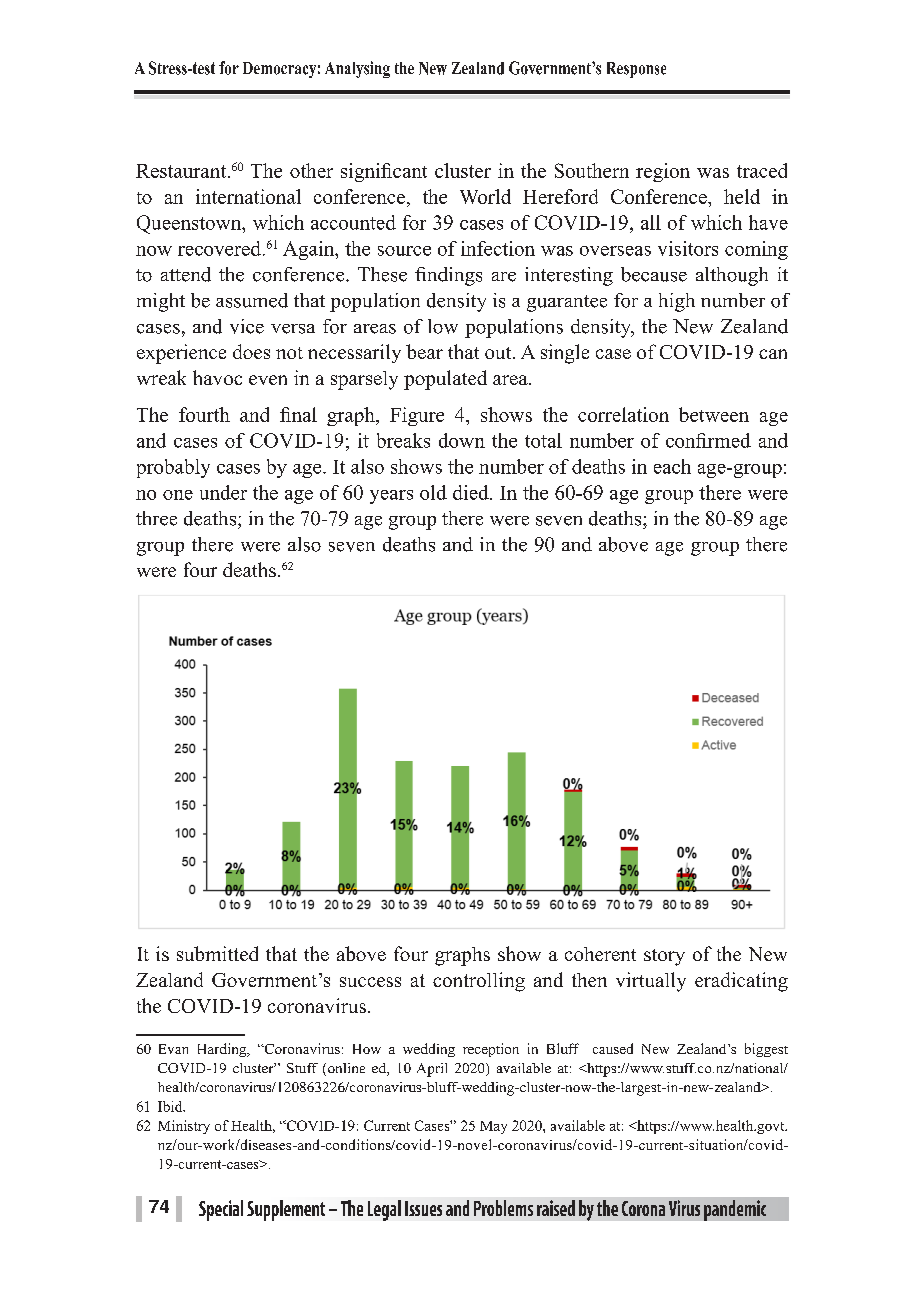 Image resolution: width=924 pixels, height=1305 pixels. Describe the element at coordinates (223, 492) in the document. I see `under` at that location.
